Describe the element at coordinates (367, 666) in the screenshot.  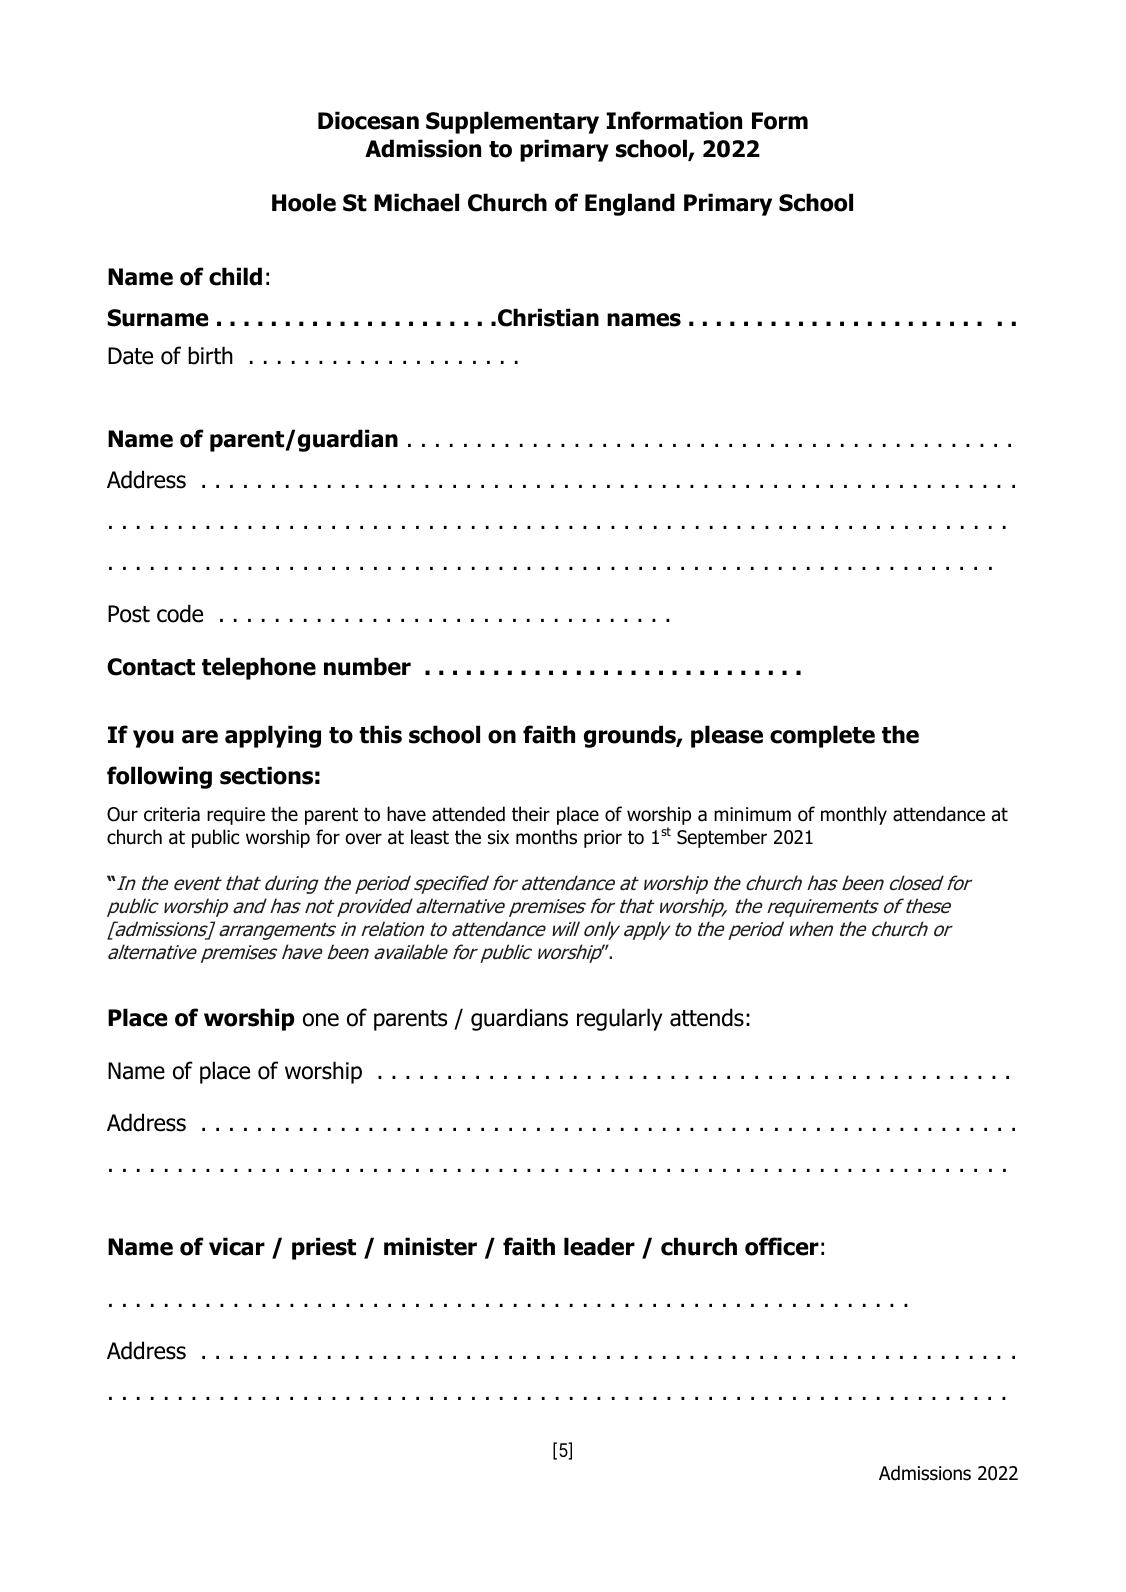
I see `number` at that location.
